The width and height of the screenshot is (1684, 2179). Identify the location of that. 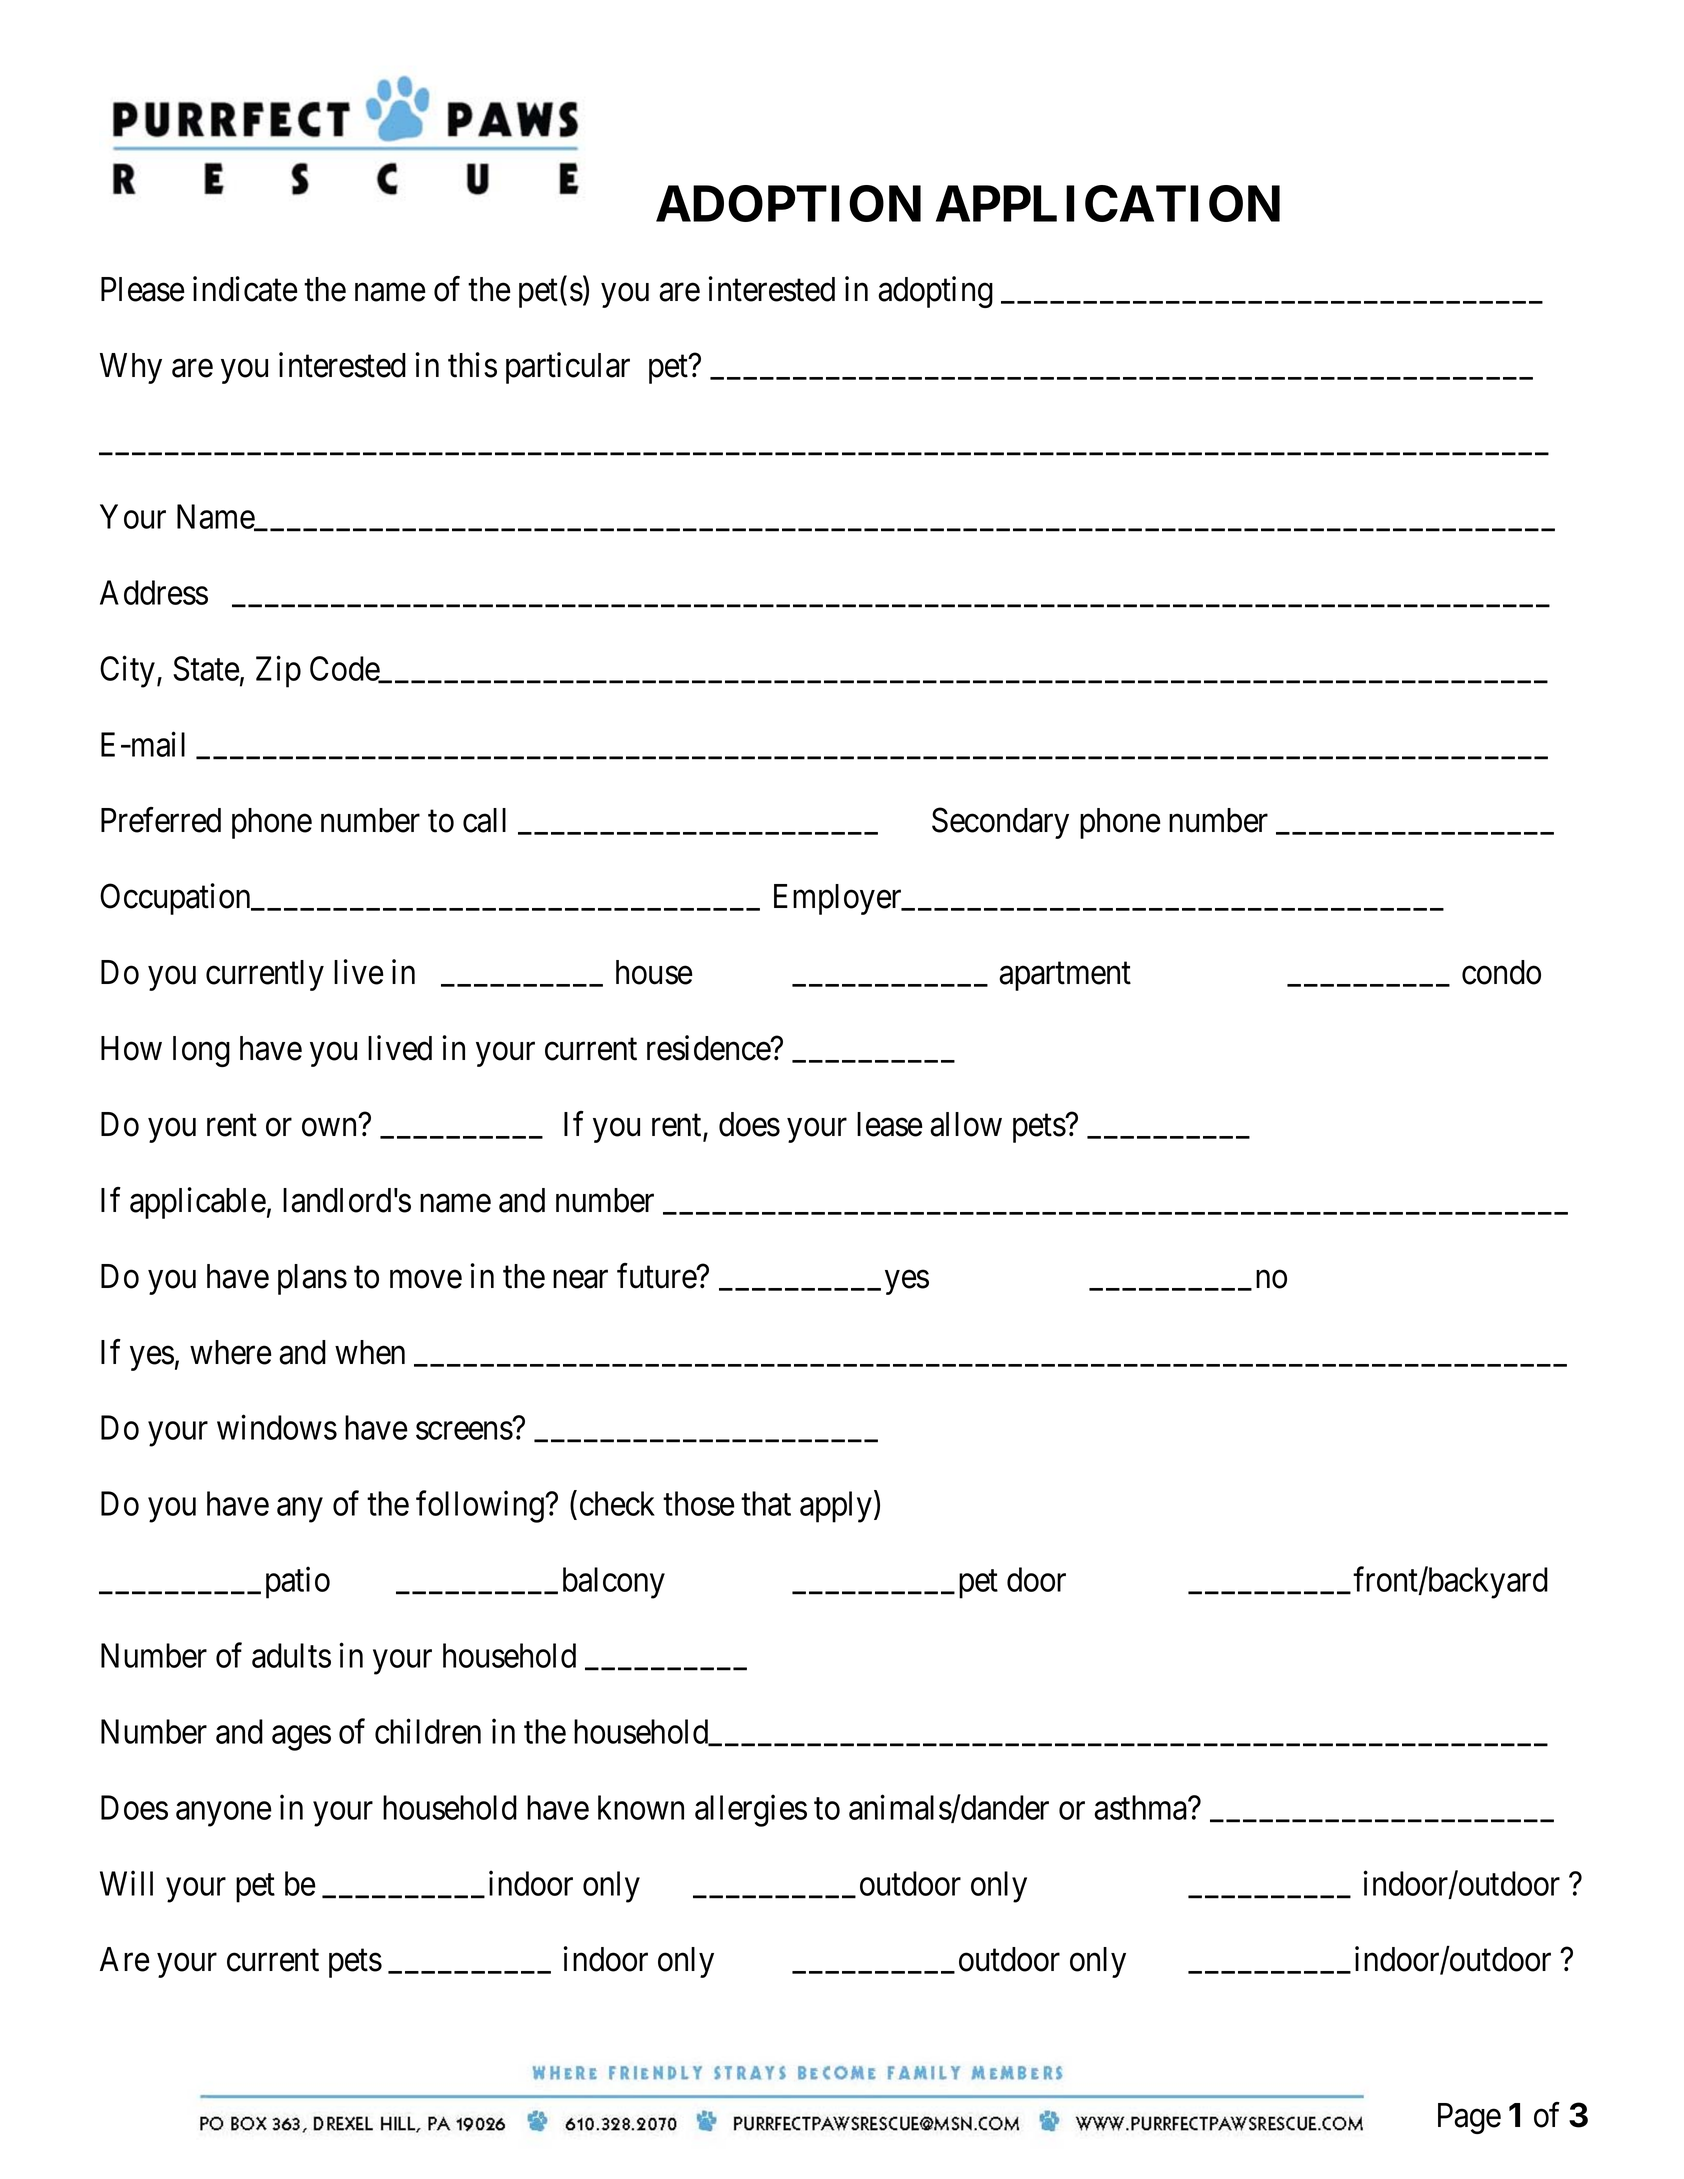
(766, 1503).
